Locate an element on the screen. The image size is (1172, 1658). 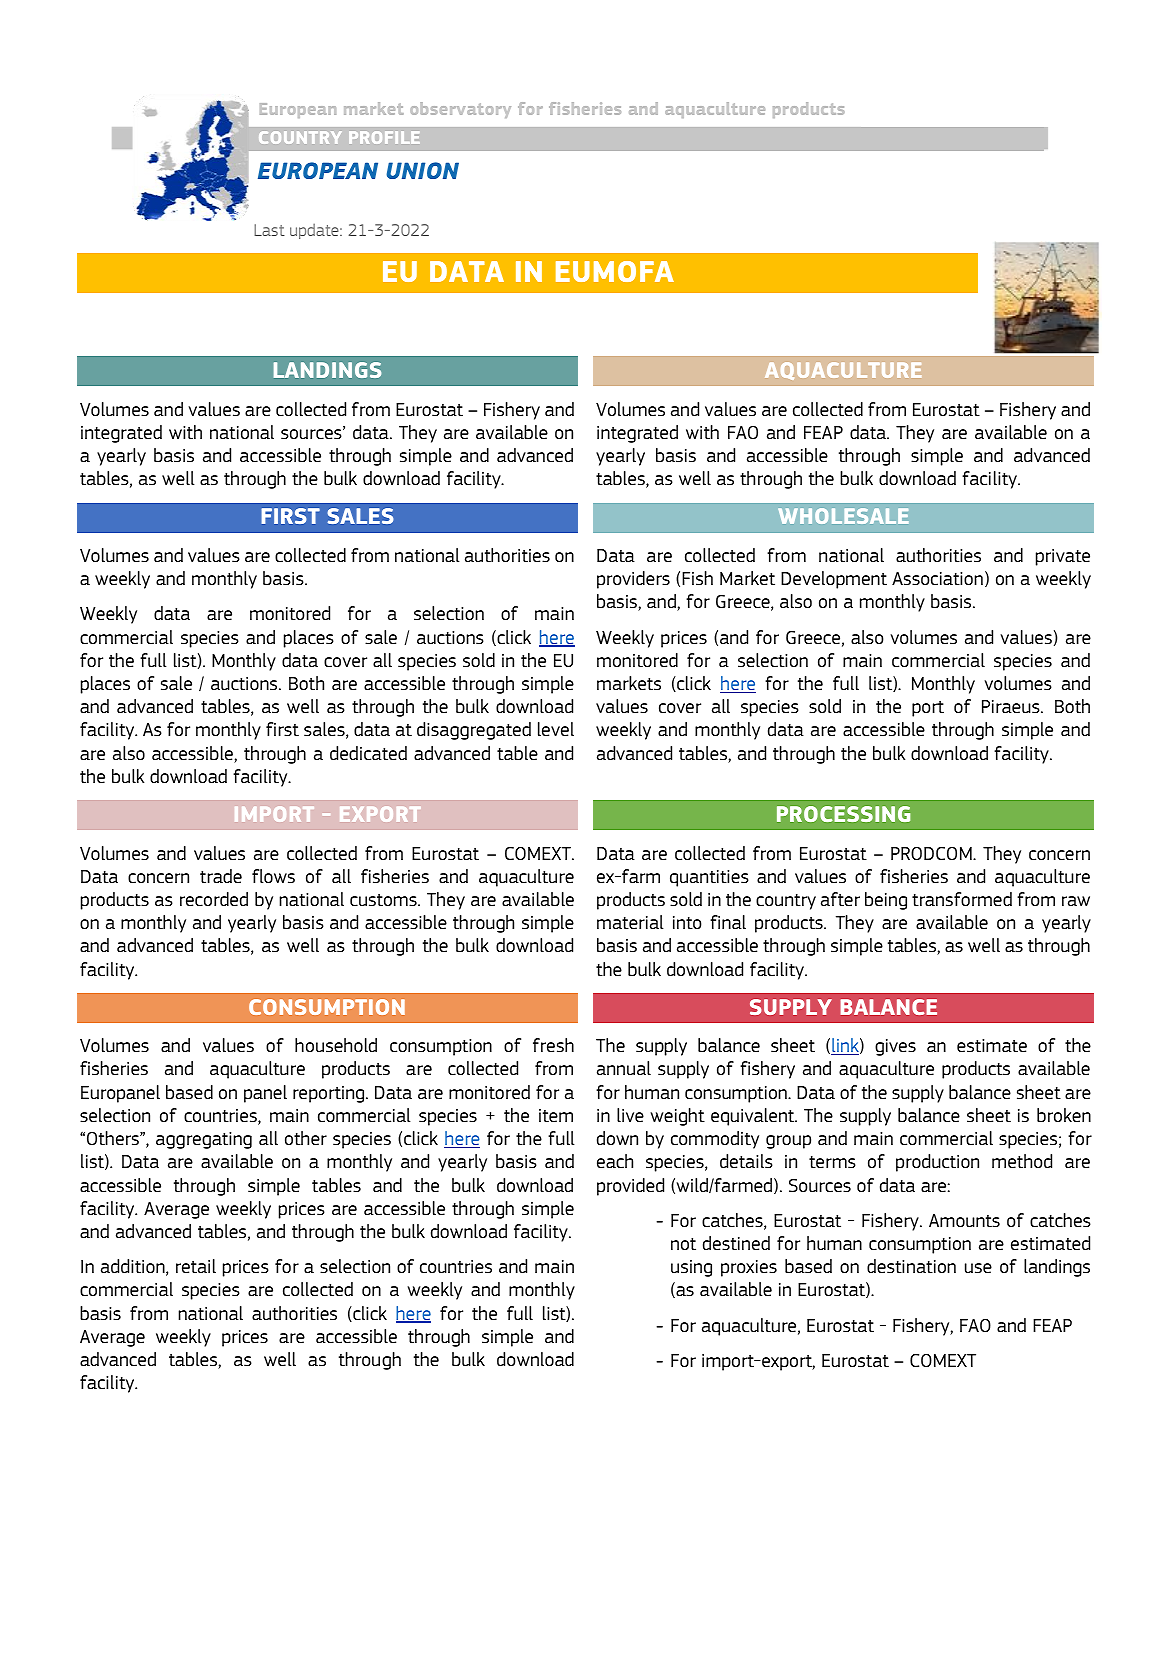
PROFILE is located at coordinates (384, 137).
